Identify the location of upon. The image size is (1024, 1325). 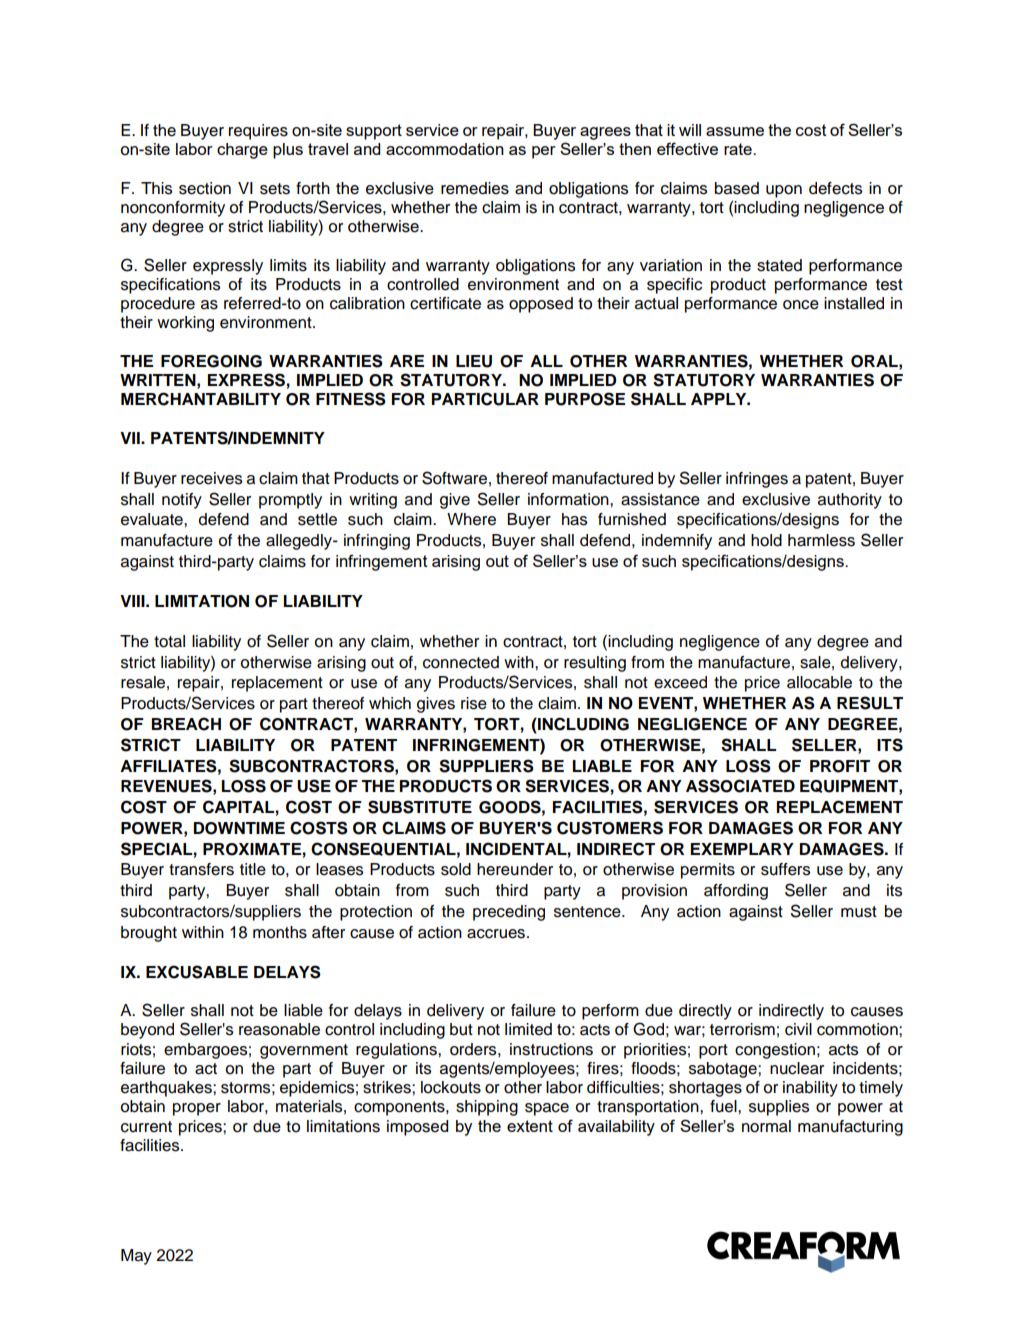
(784, 191).
